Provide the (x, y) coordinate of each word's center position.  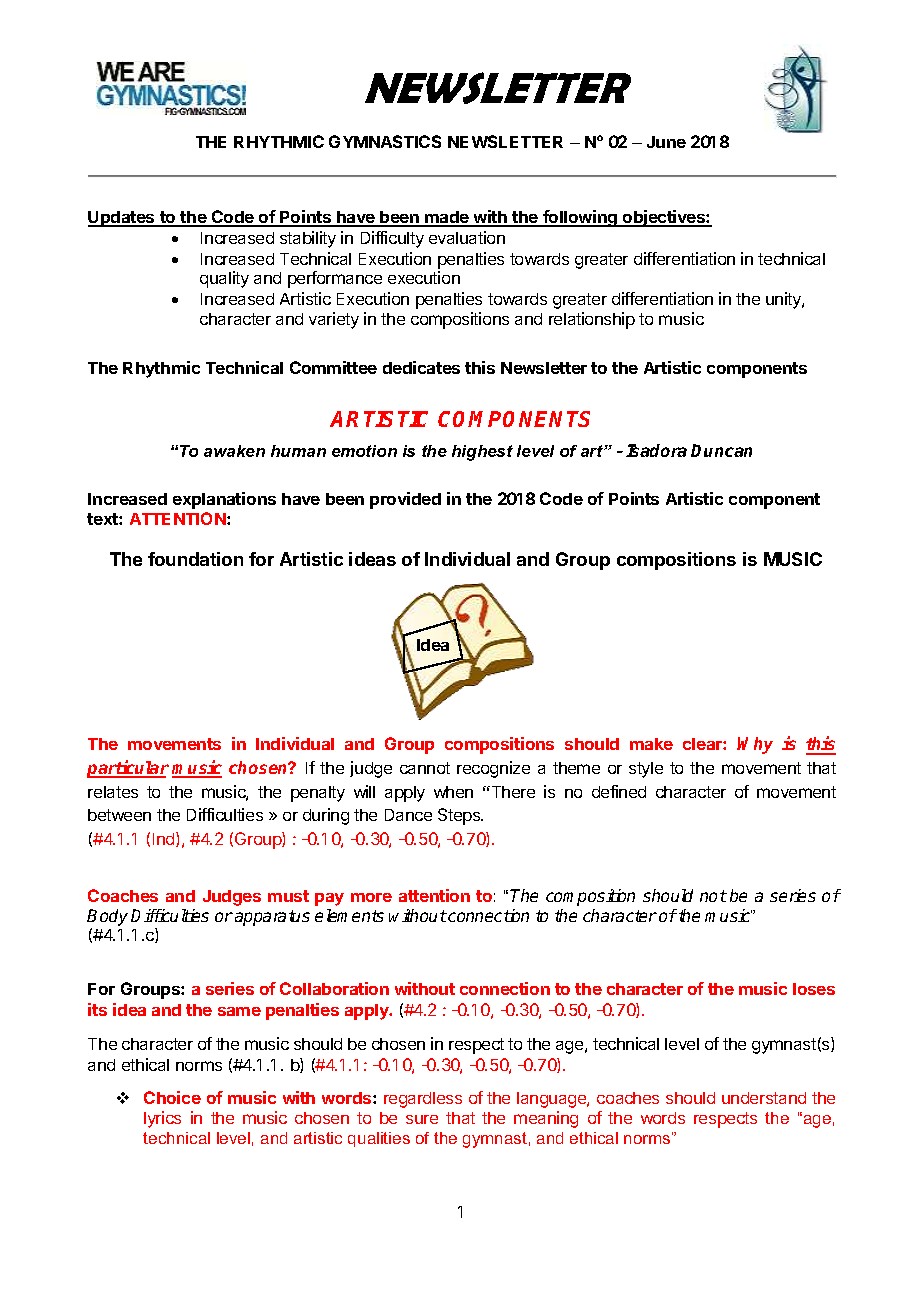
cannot (425, 768)
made (447, 218)
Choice (172, 1097)
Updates (122, 219)
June (666, 142)
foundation (195, 559)
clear (703, 744)
